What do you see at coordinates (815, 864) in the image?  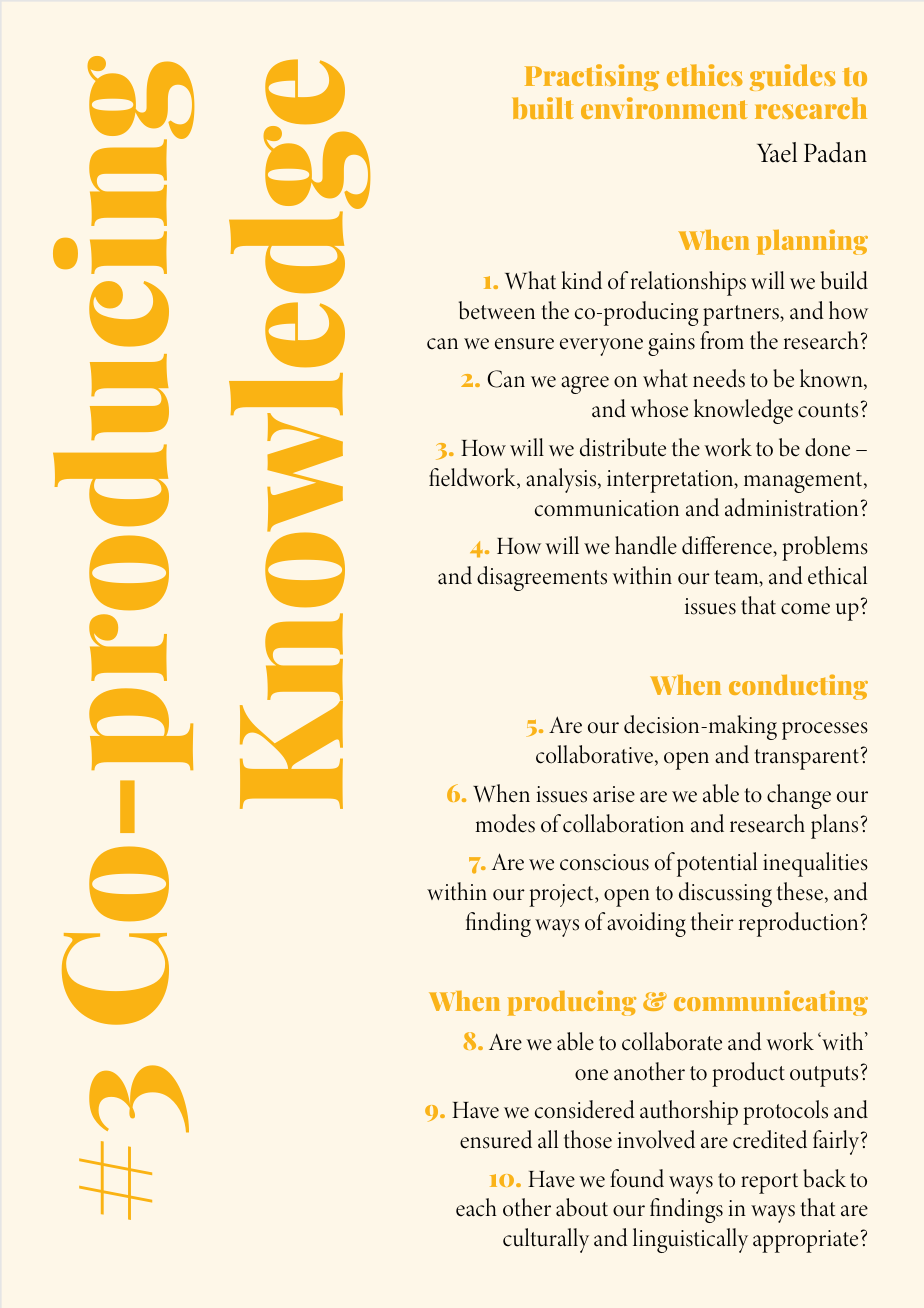 I see `inequalities` at bounding box center [815, 864].
